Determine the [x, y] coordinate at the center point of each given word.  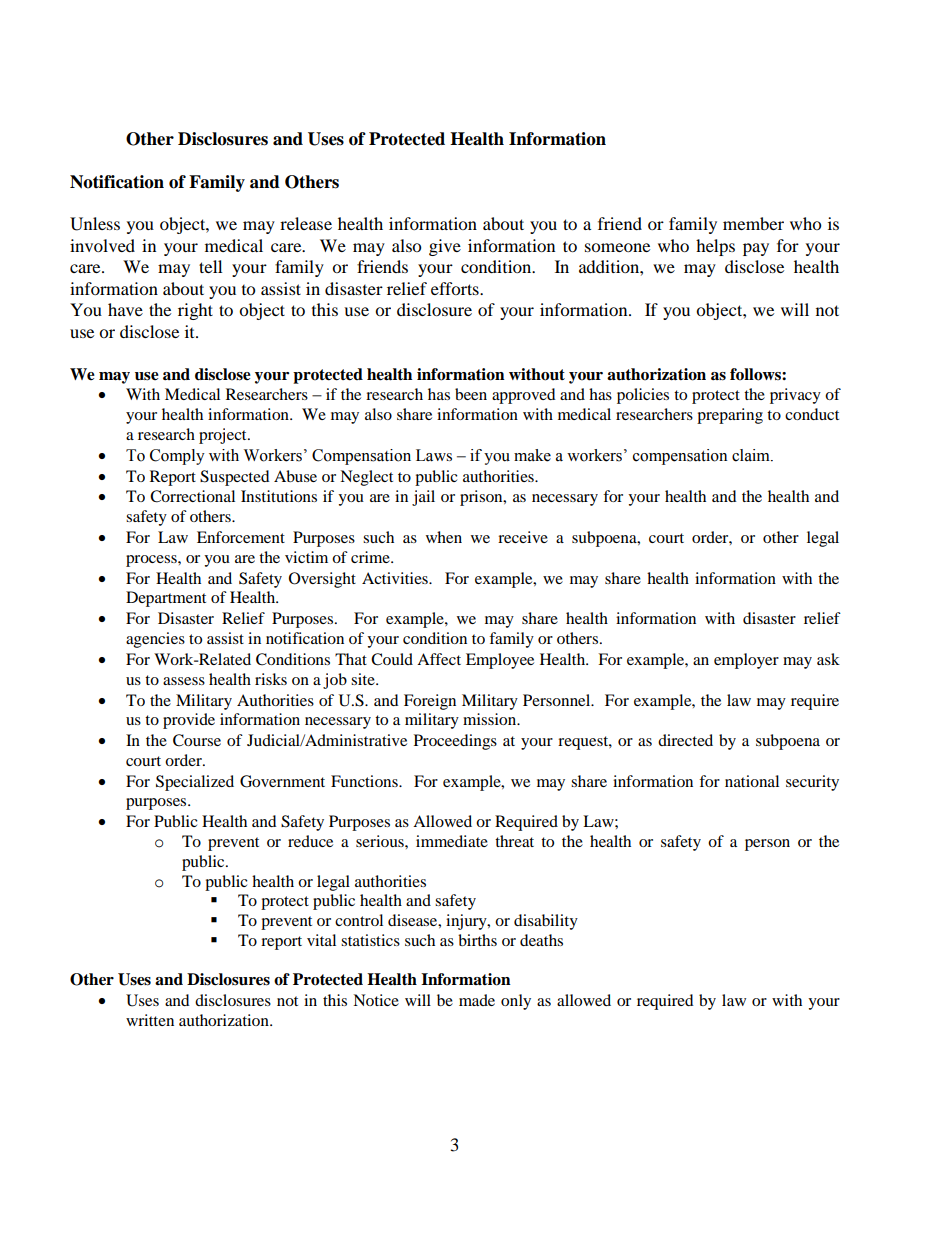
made [477, 1000]
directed [685, 740]
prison [482, 498]
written [150, 1020]
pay [756, 249]
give [445, 247]
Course [197, 740]
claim [752, 455]
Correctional [192, 496]
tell [210, 266]
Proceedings [455, 742]
